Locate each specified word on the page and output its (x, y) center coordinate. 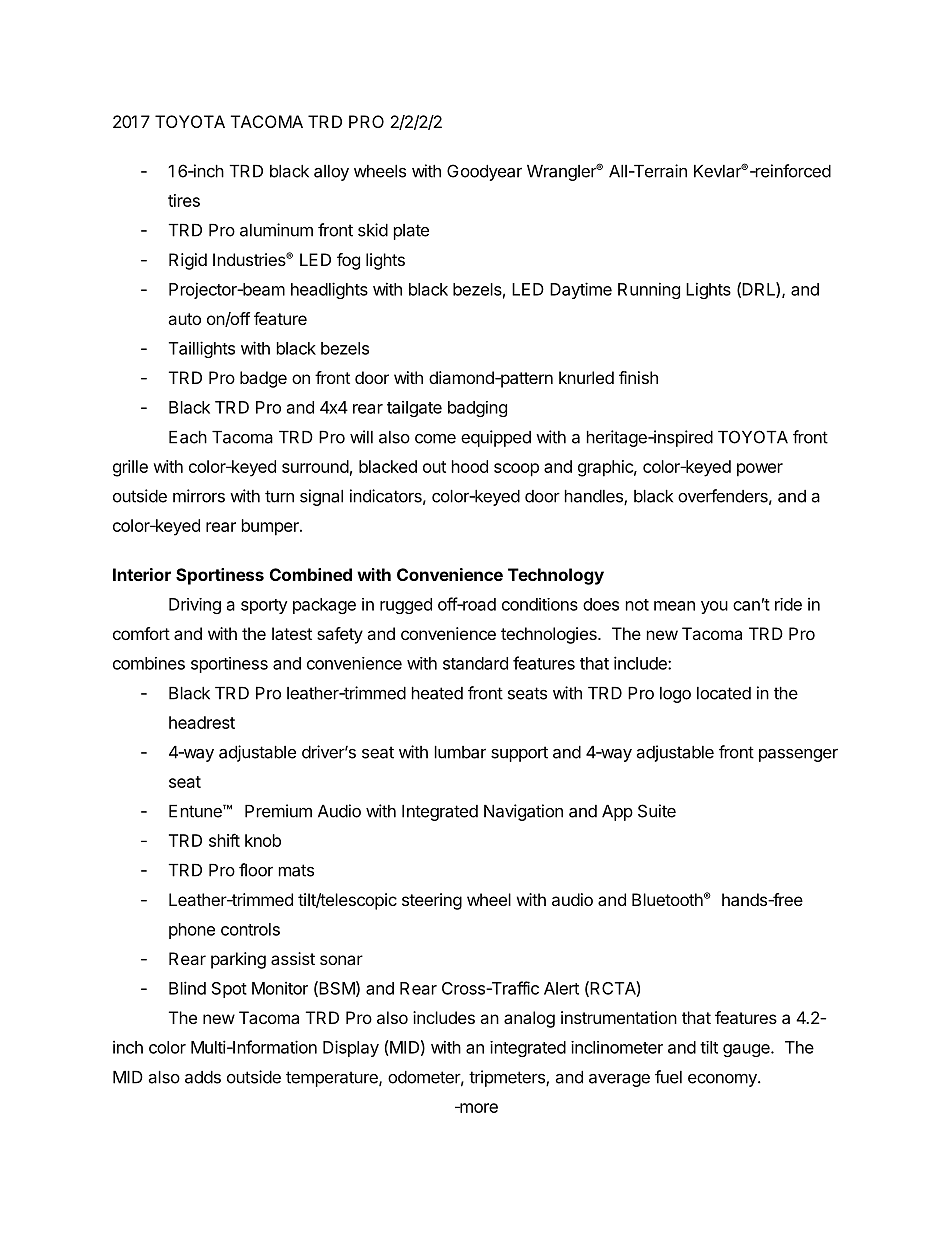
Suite (657, 811)
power (760, 470)
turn (279, 496)
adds (203, 1077)
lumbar (460, 752)
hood (470, 466)
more (478, 1108)
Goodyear (484, 172)
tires (184, 200)
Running (649, 290)
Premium (278, 811)
